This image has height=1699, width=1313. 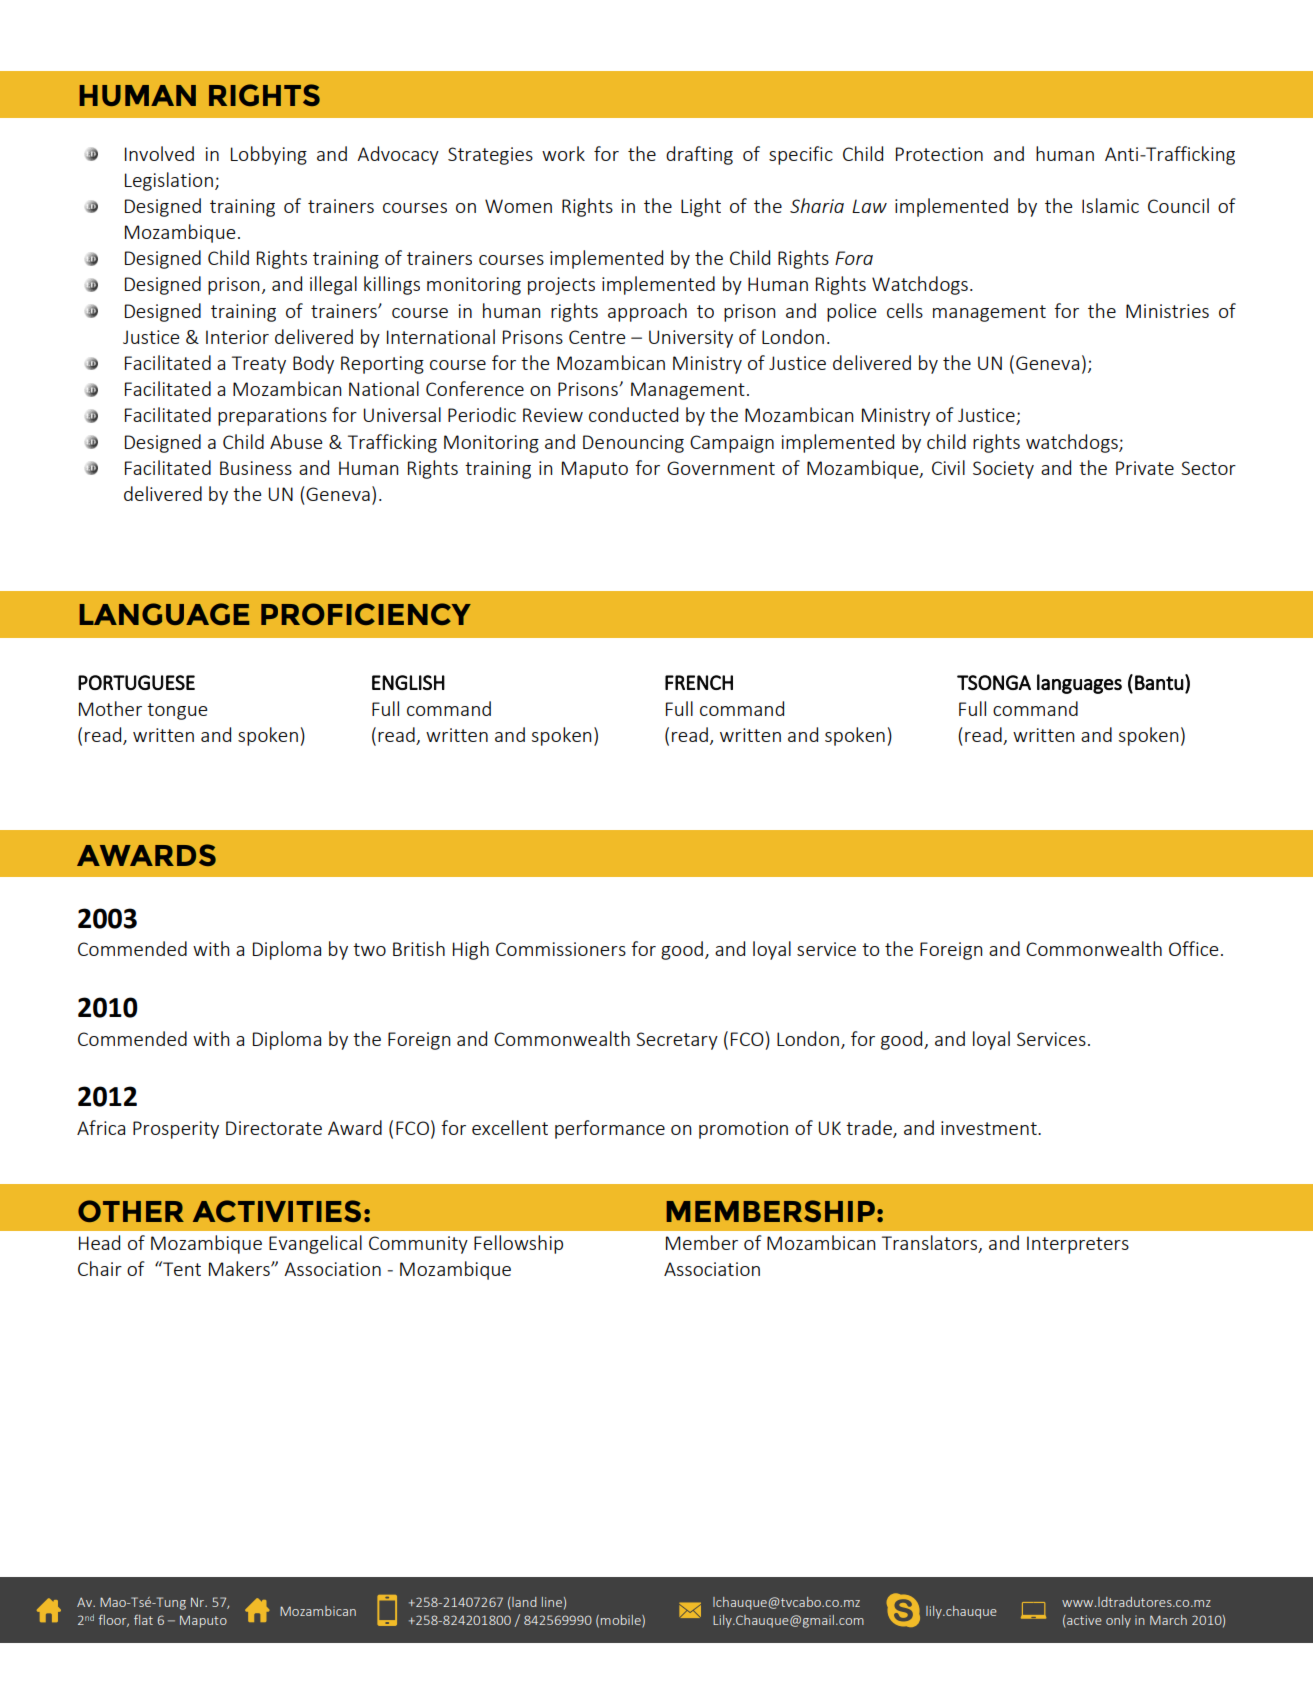 I want to click on Light, so click(x=701, y=207).
